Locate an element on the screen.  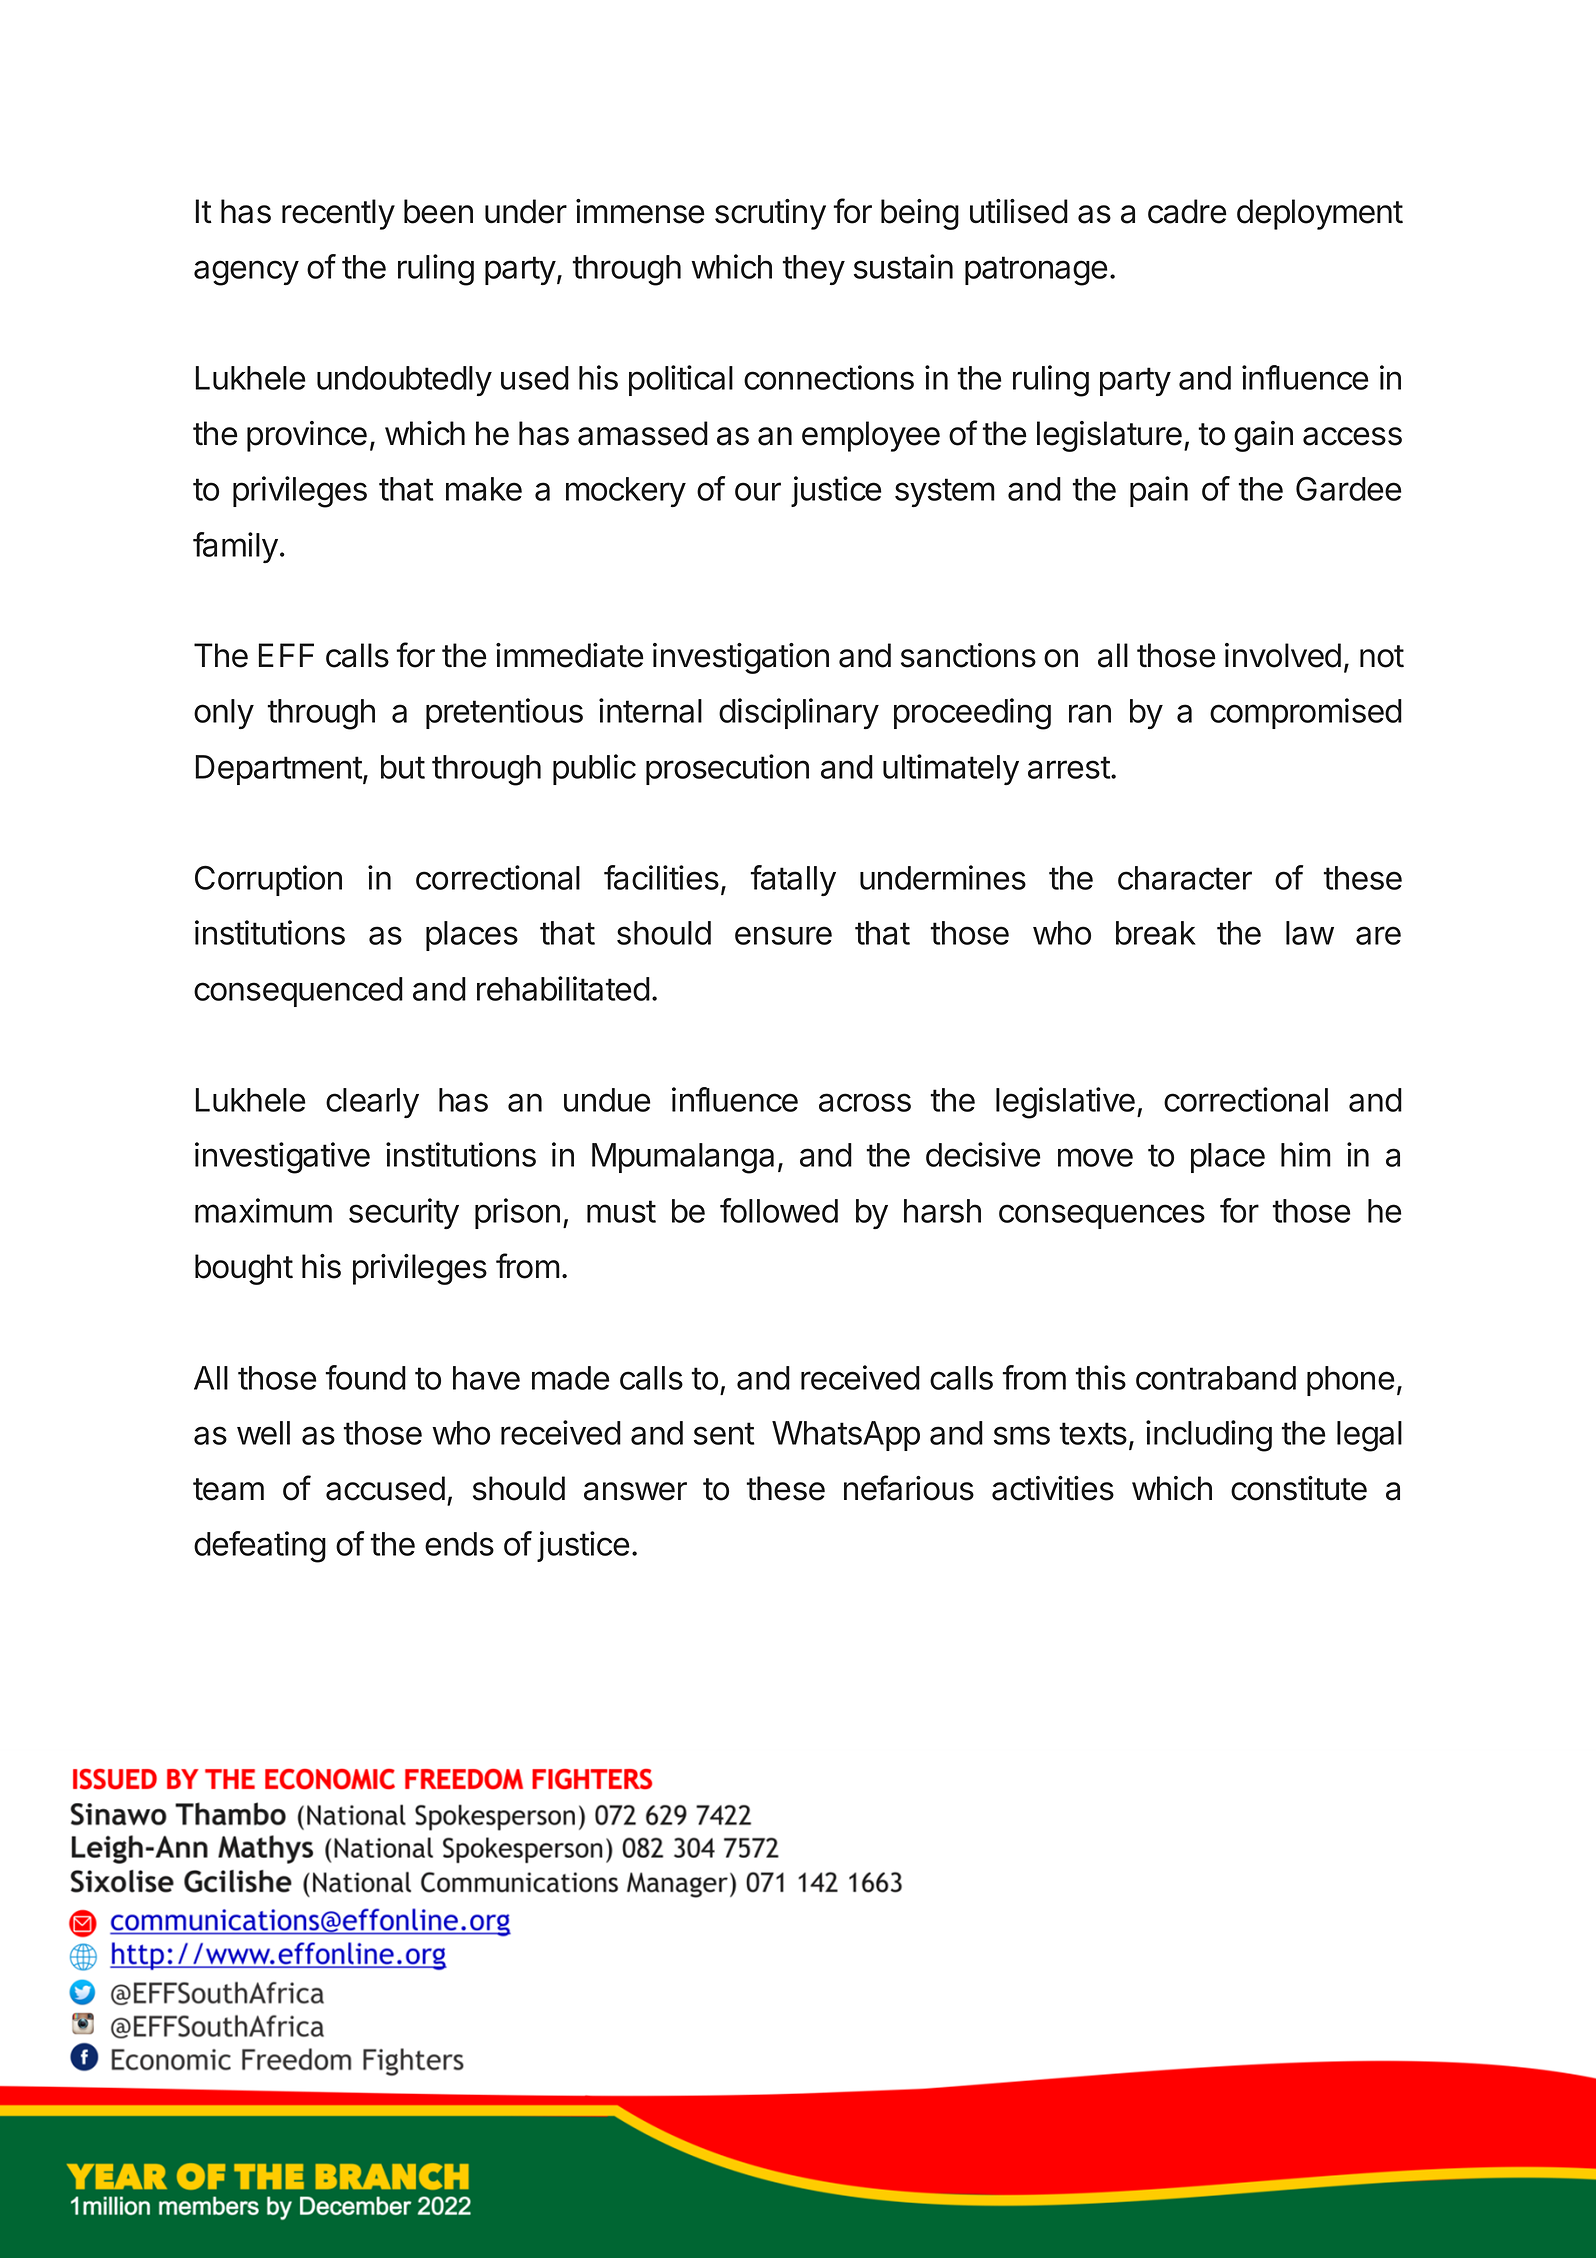
recently is located at coordinates (338, 214).
